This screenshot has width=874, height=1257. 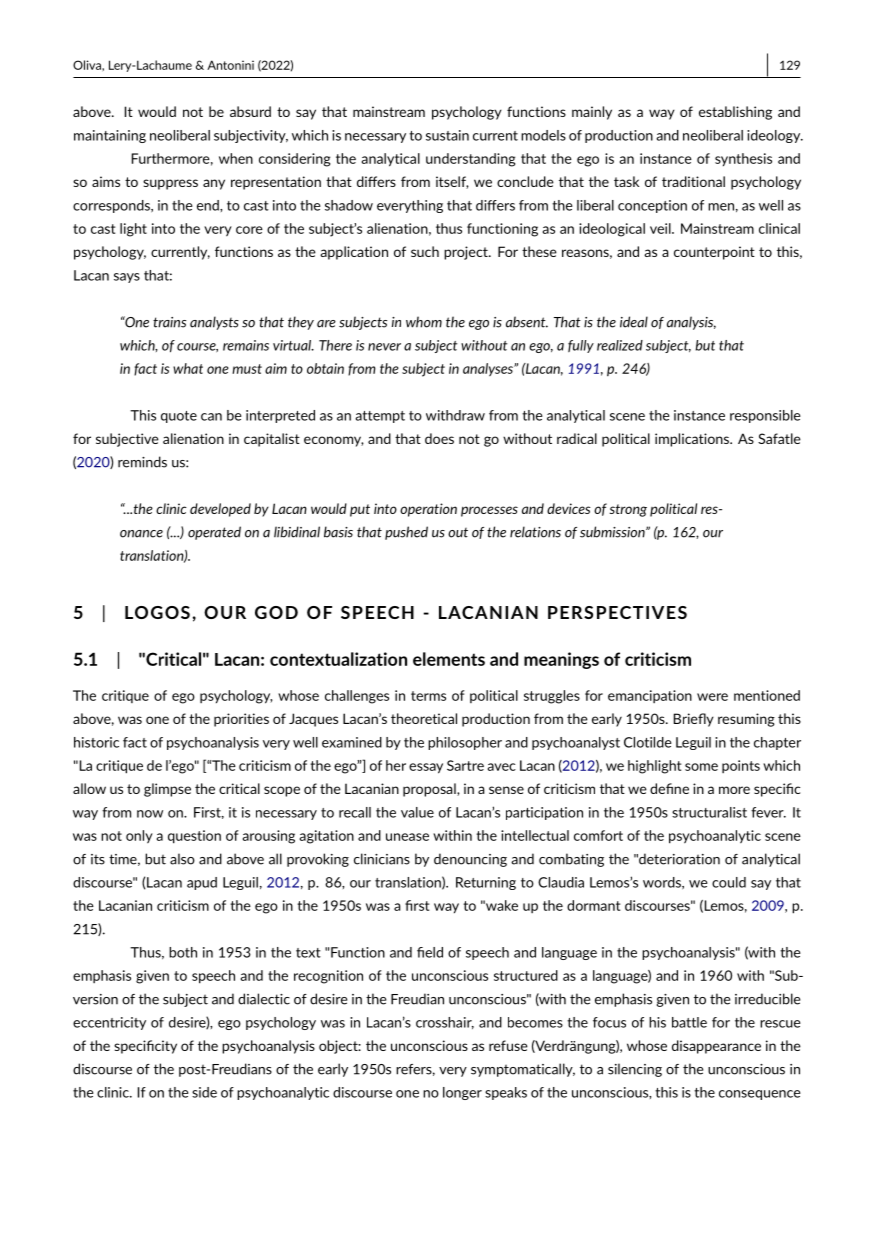 I want to click on sustain, so click(x=447, y=135).
